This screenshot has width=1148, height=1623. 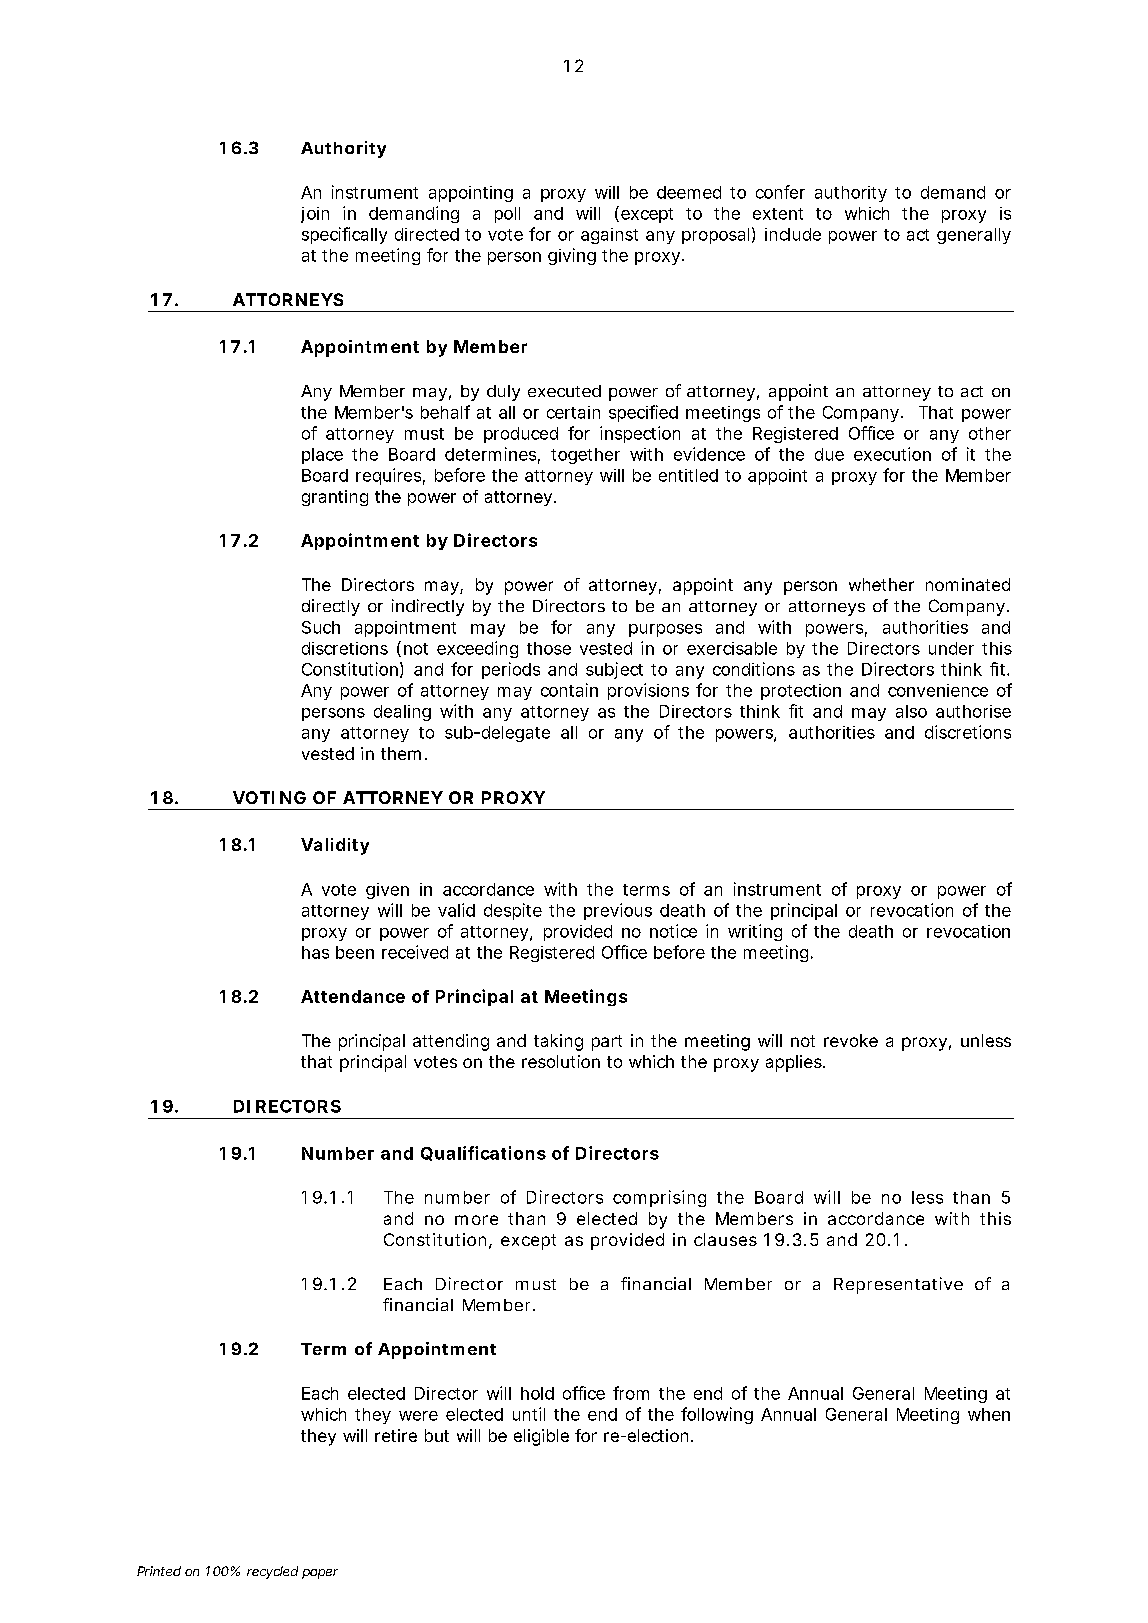 What do you see at coordinates (335, 498) in the screenshot?
I see `granting` at bounding box center [335, 498].
